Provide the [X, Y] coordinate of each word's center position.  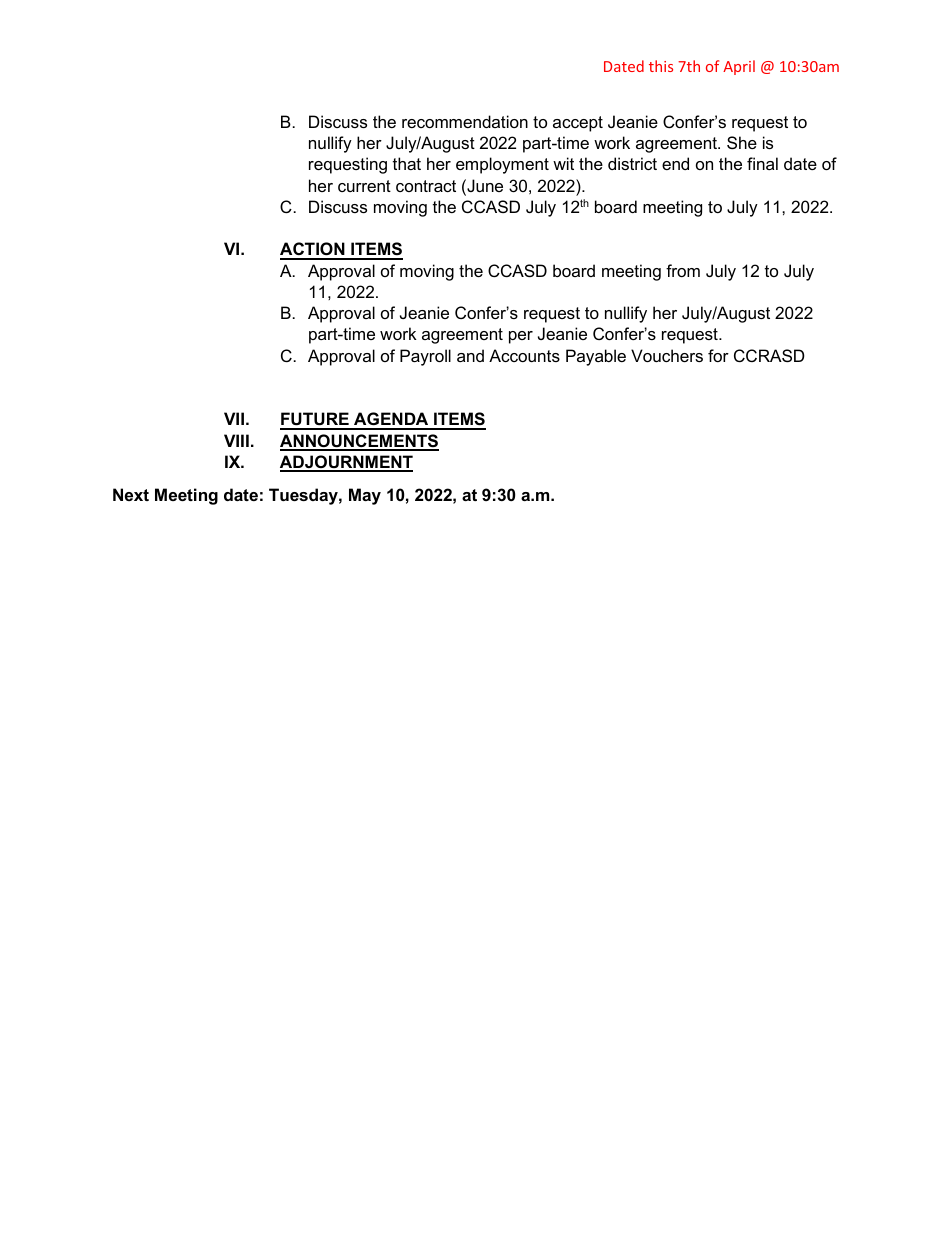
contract [426, 186]
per [521, 337]
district [632, 163]
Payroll [425, 357]
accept [578, 124]
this [661, 66]
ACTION [313, 250]
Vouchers [667, 355]
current [364, 186]
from [683, 270]
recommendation [465, 121]
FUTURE [315, 420]
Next [131, 494]
